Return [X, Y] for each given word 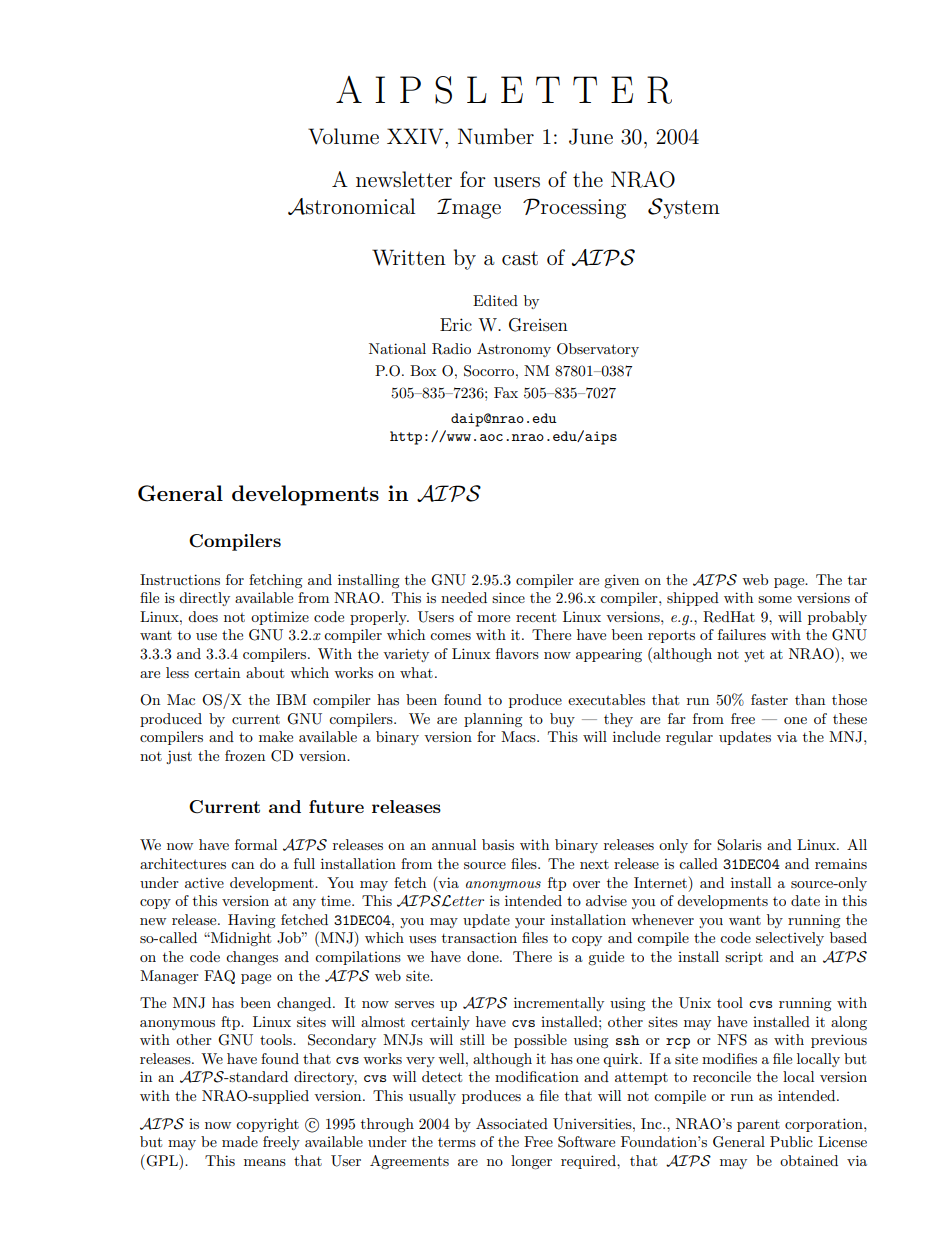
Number [496, 136]
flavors [517, 653]
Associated [512, 1123]
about [265, 672]
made [240, 1141]
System [684, 208]
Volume [343, 136]
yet [754, 655]
